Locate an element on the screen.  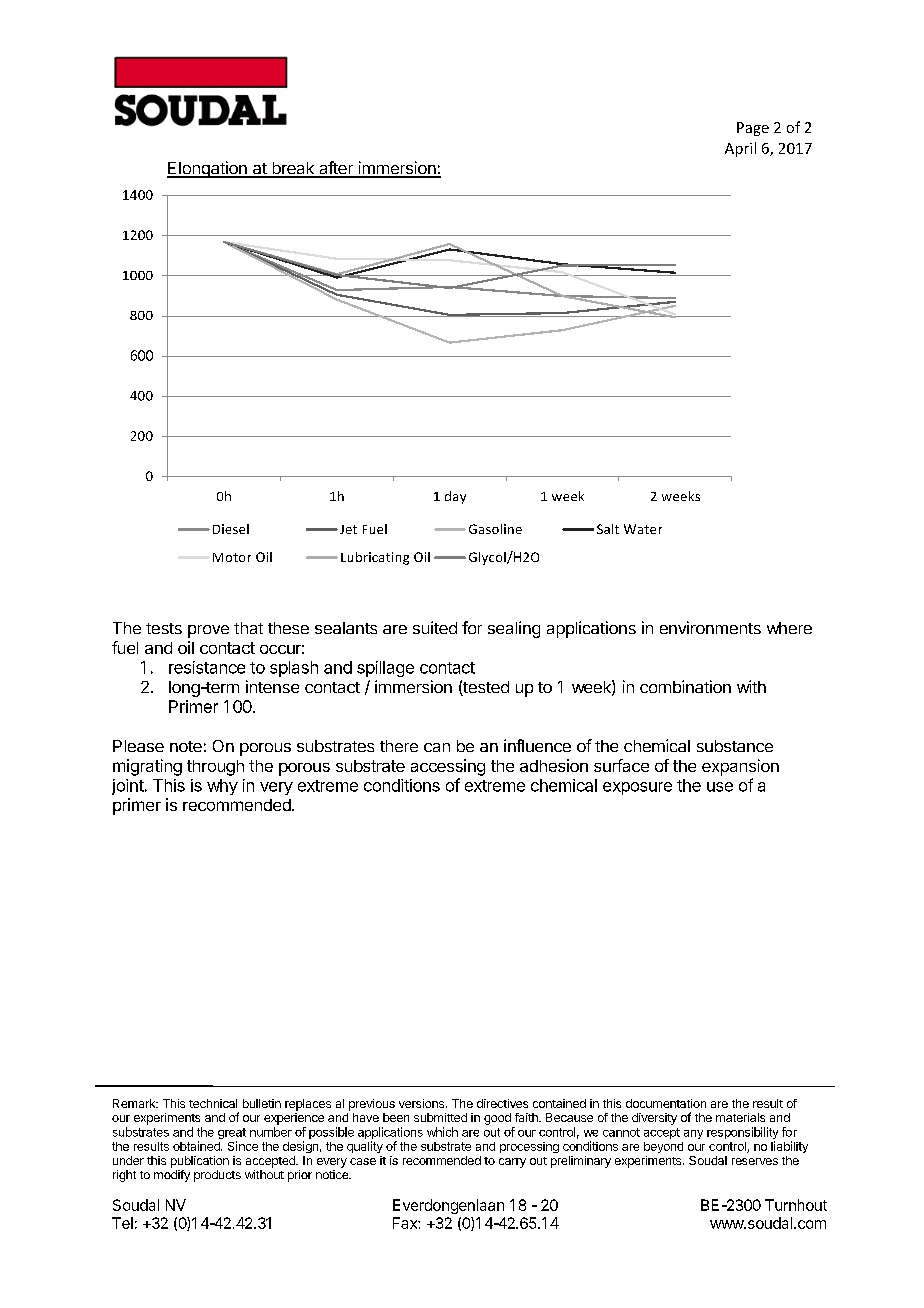
break is located at coordinates (293, 169).
